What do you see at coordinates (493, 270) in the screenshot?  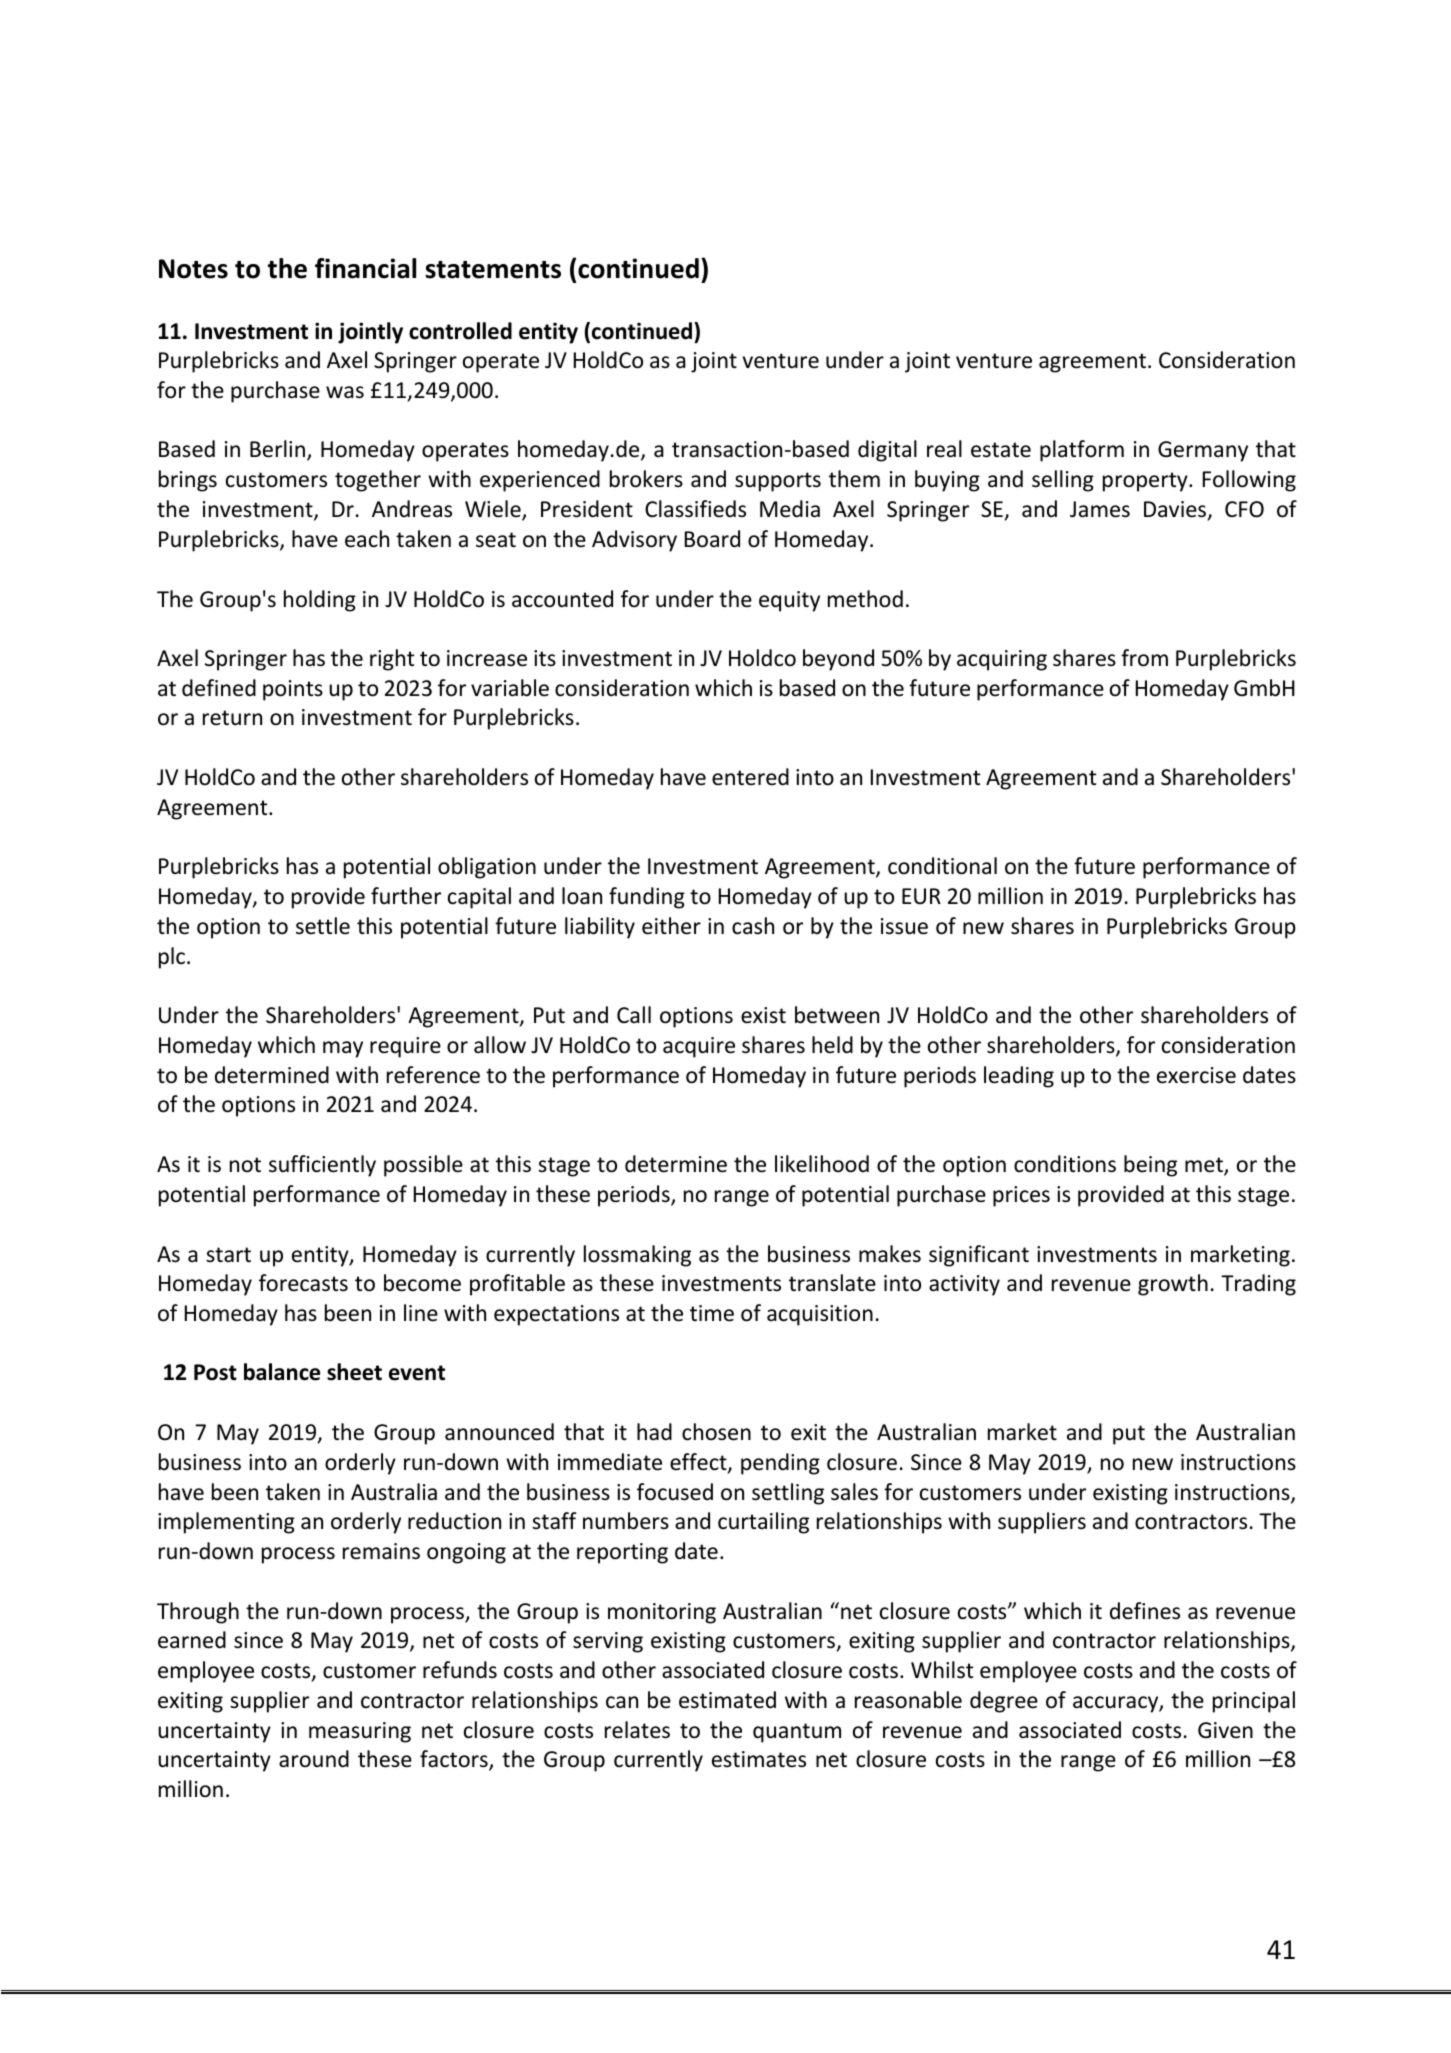 I see `statements` at bounding box center [493, 270].
